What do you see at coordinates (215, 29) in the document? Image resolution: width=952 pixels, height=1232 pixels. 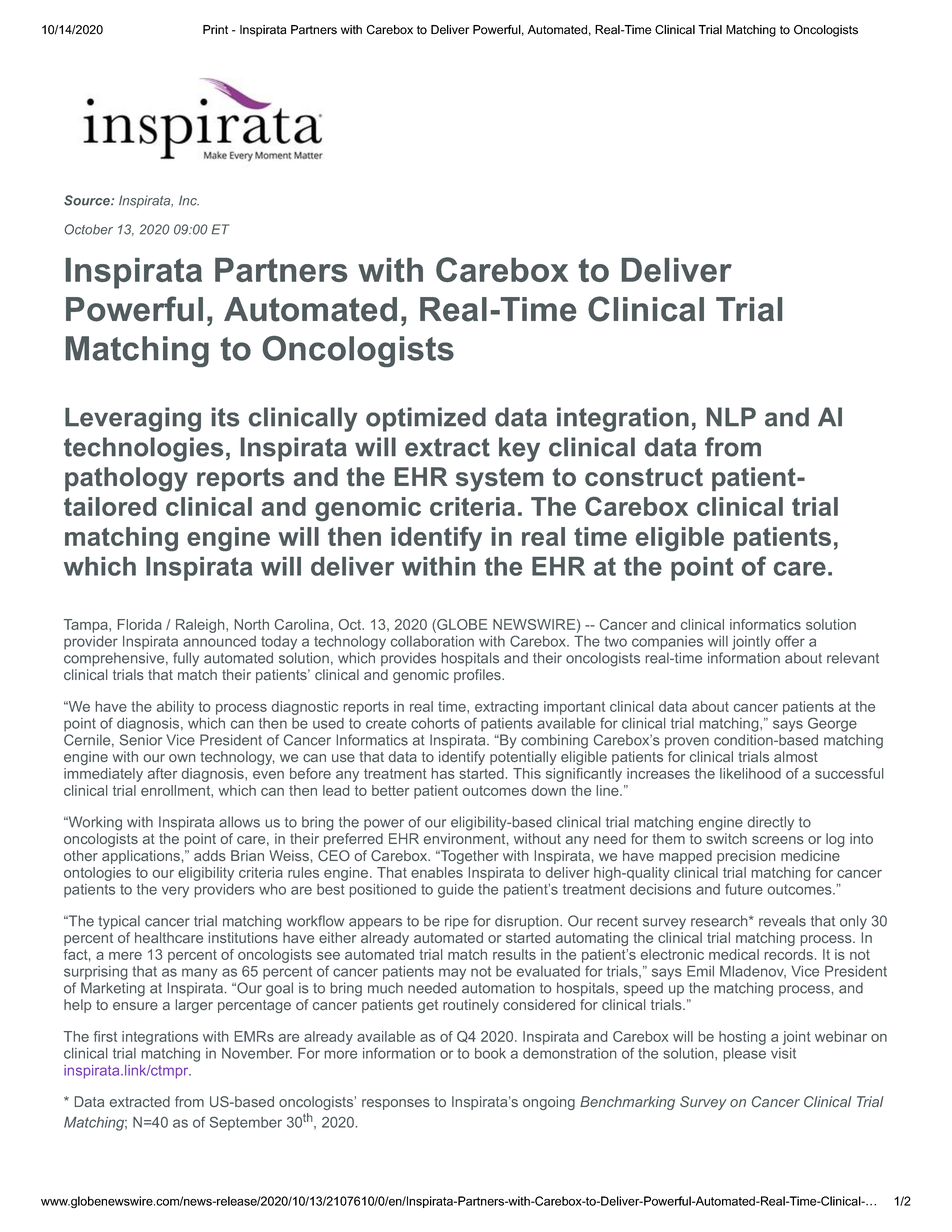 I see `Print` at bounding box center [215, 29].
